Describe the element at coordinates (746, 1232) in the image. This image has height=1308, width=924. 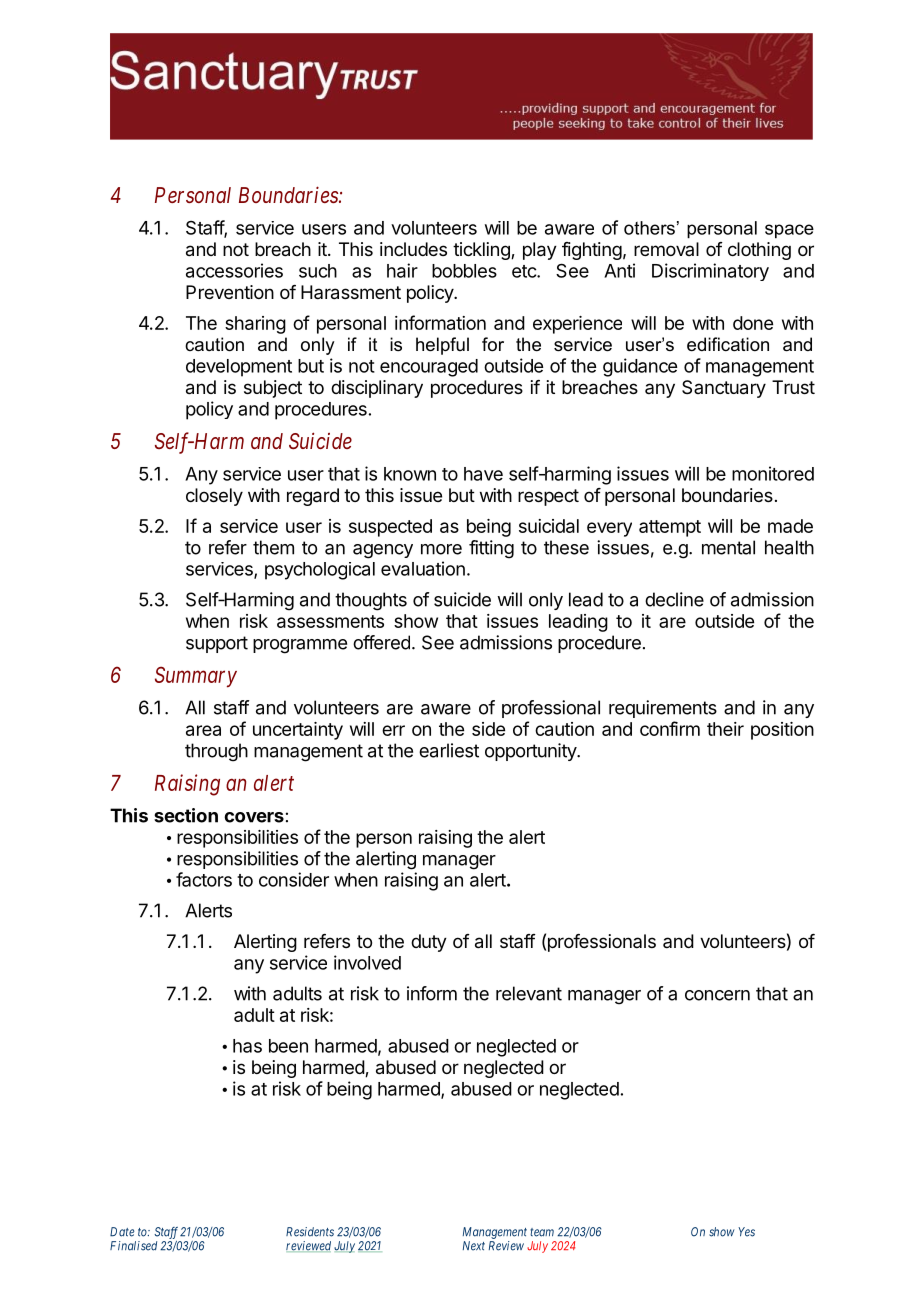
I see `Yes` at that location.
